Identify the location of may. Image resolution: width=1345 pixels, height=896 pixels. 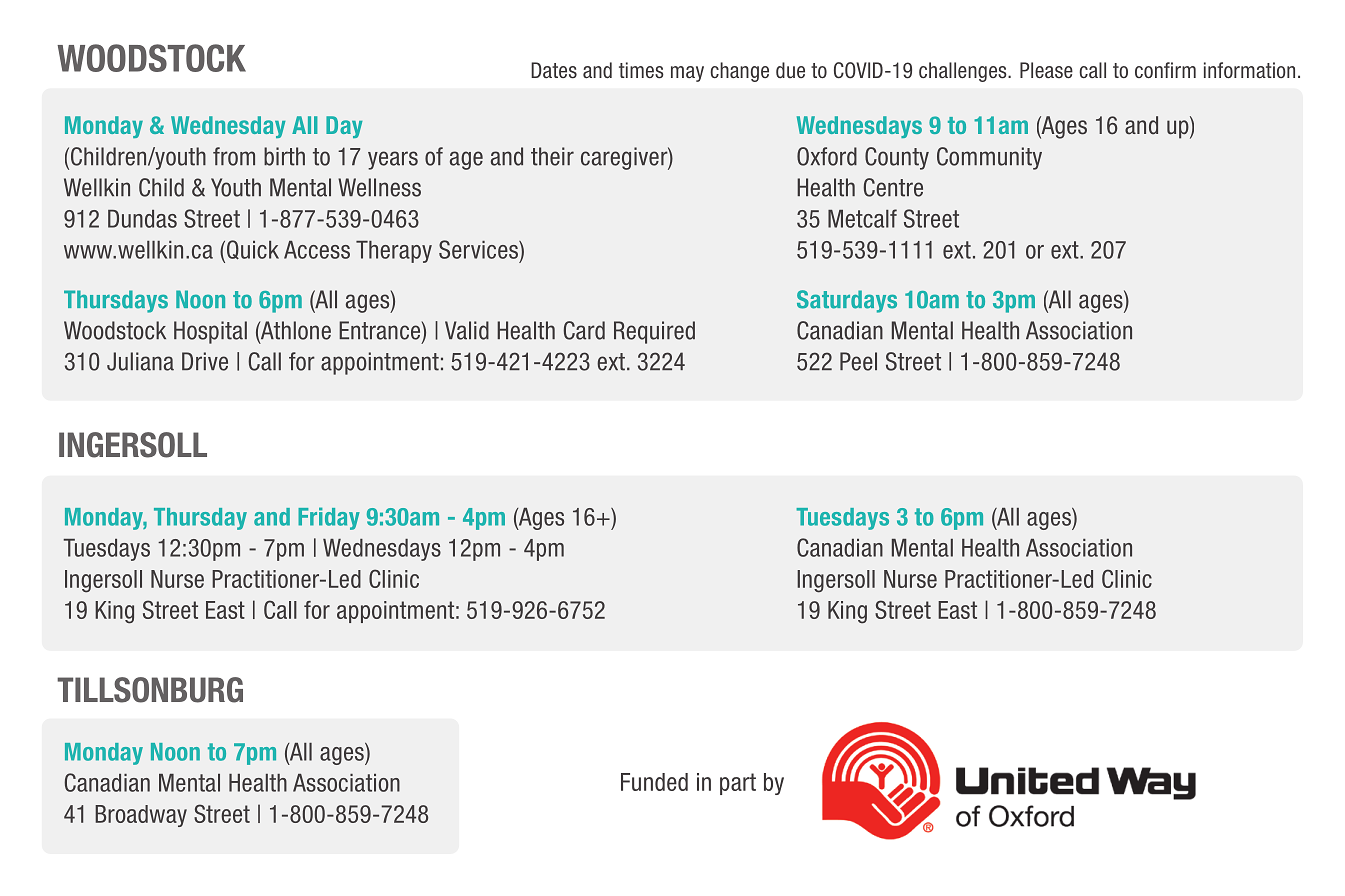
(687, 74).
